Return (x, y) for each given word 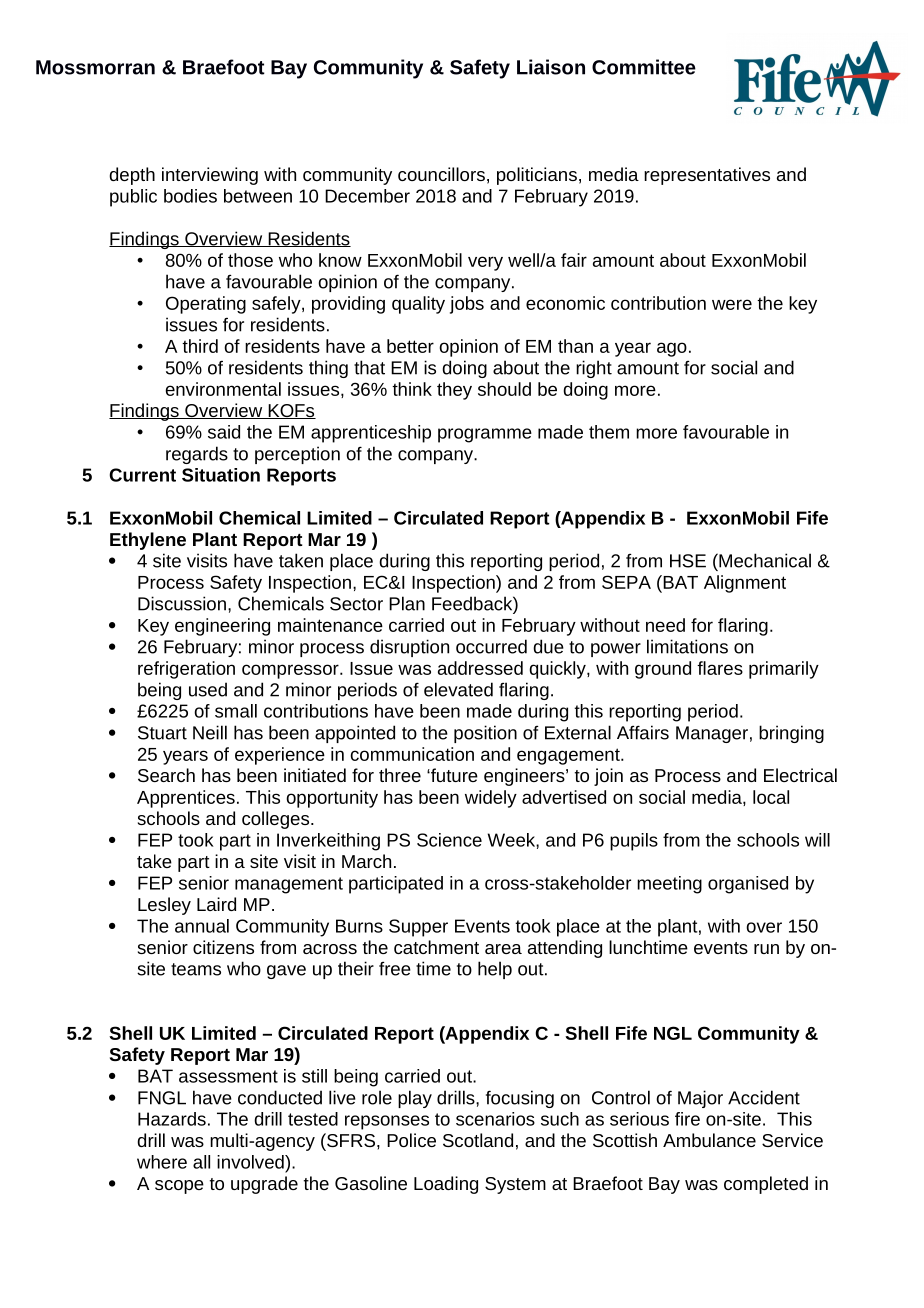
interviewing (210, 176)
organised (748, 885)
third (200, 346)
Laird (216, 904)
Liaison (551, 67)
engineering (222, 627)
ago (672, 349)
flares (720, 668)
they (454, 391)
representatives (707, 176)
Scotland (478, 1140)
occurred (491, 646)
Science (449, 840)
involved (251, 1162)
